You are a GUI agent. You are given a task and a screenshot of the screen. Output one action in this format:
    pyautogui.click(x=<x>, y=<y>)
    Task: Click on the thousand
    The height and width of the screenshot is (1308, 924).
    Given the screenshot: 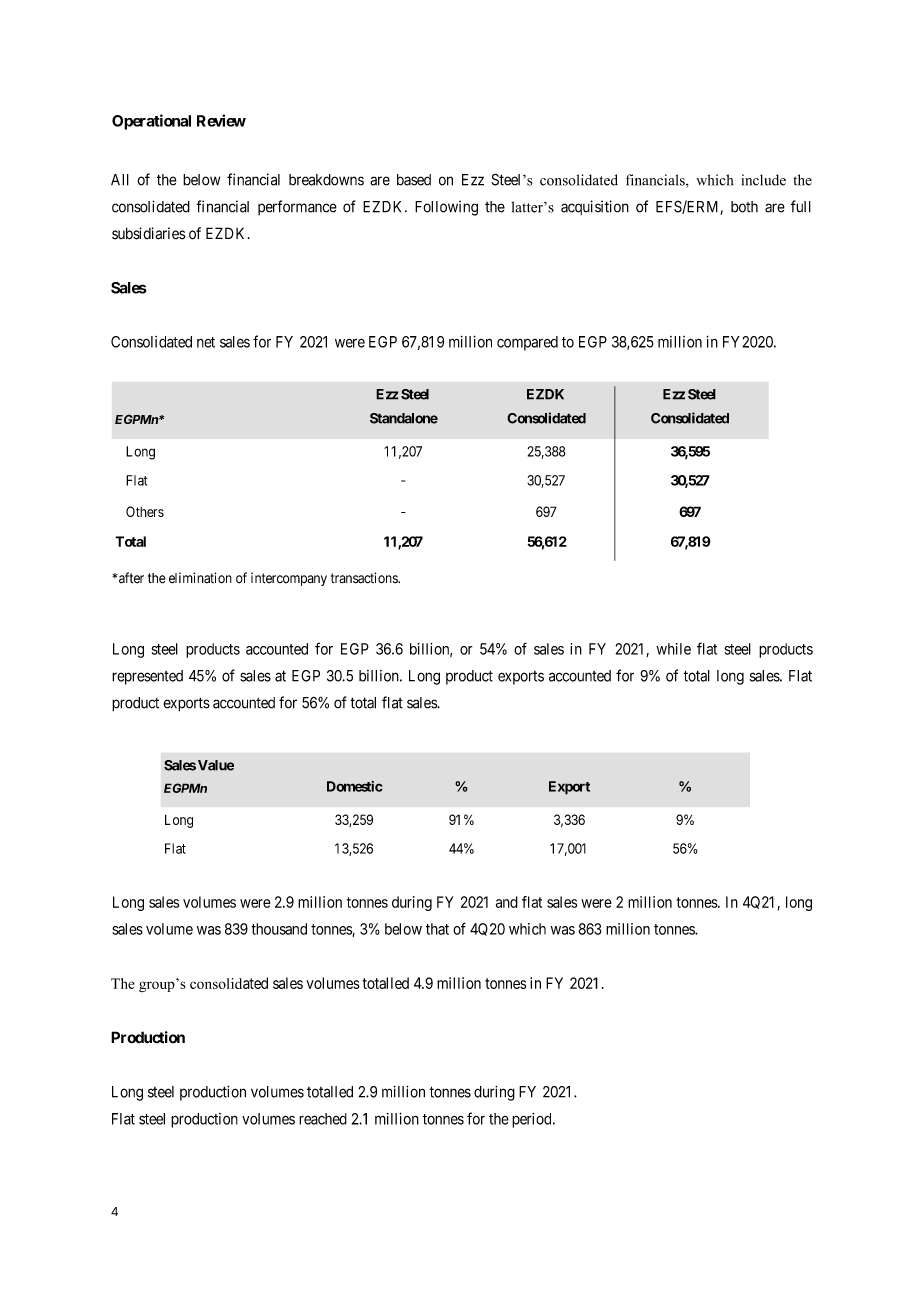 What is the action you would take?
    pyautogui.click(x=279, y=929)
